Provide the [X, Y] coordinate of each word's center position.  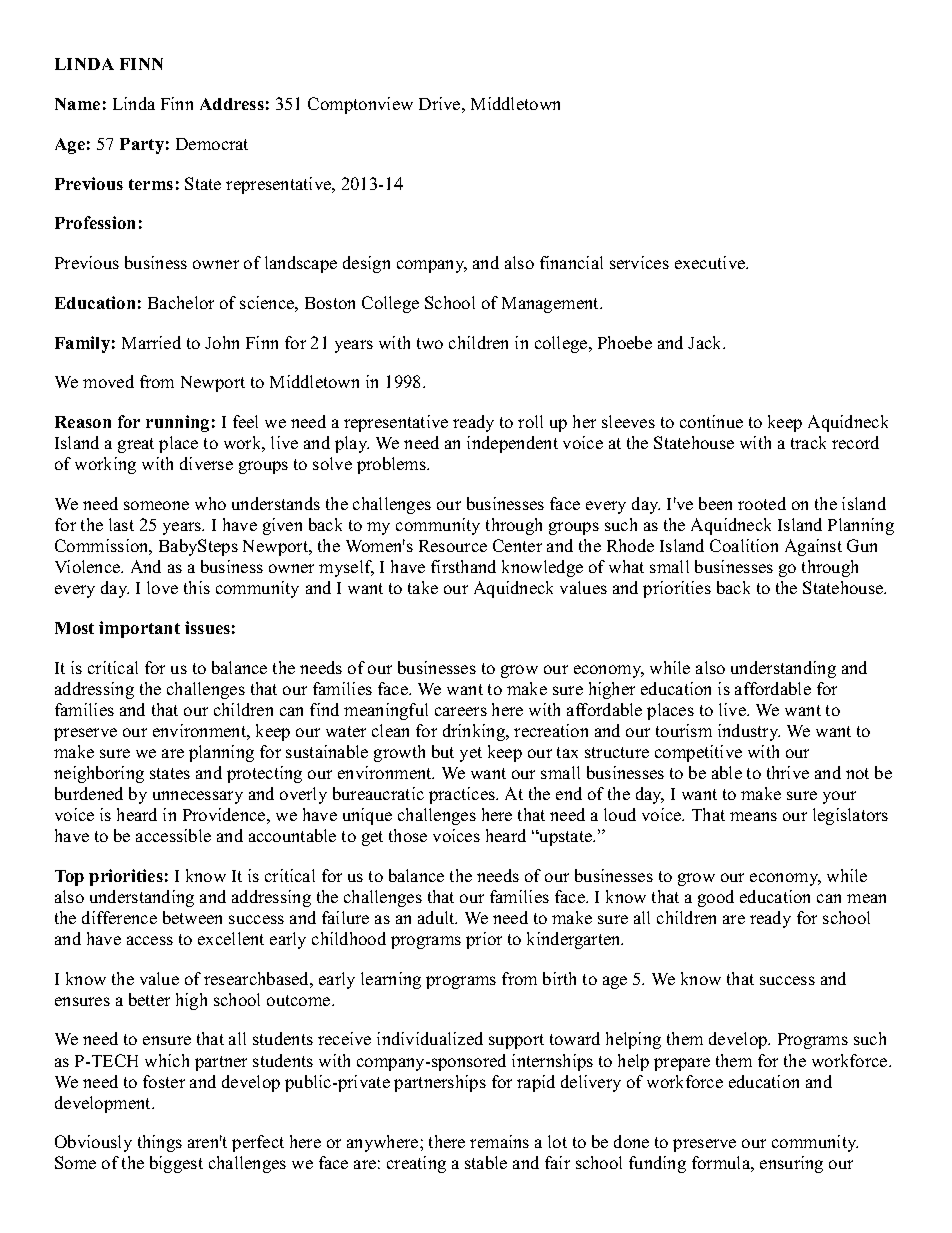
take [423, 587]
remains [499, 1141]
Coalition [744, 545]
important [139, 629]
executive [711, 262]
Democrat [212, 144]
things [160, 1143]
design [366, 264]
